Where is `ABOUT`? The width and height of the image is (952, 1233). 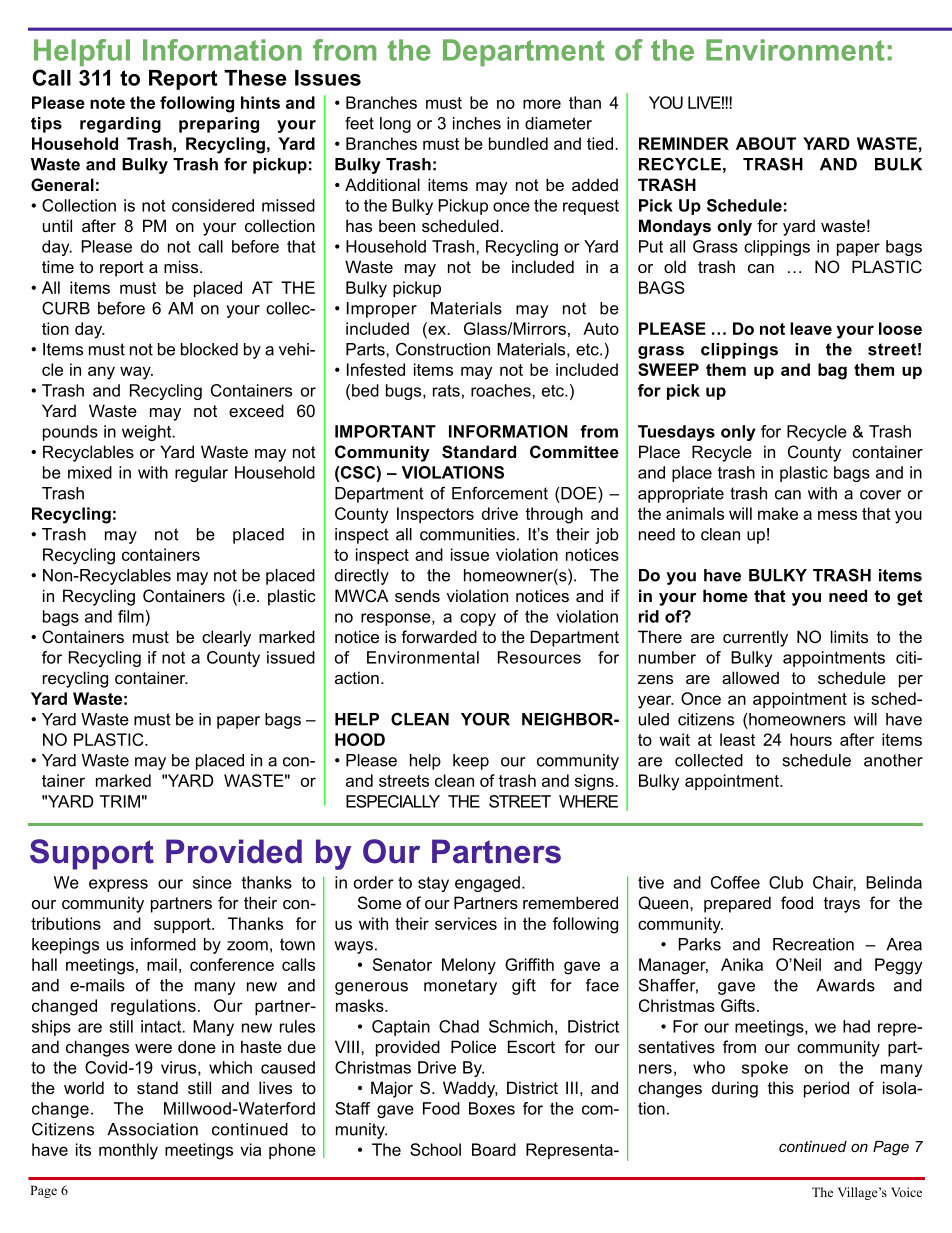
ABOUT is located at coordinates (766, 143).
